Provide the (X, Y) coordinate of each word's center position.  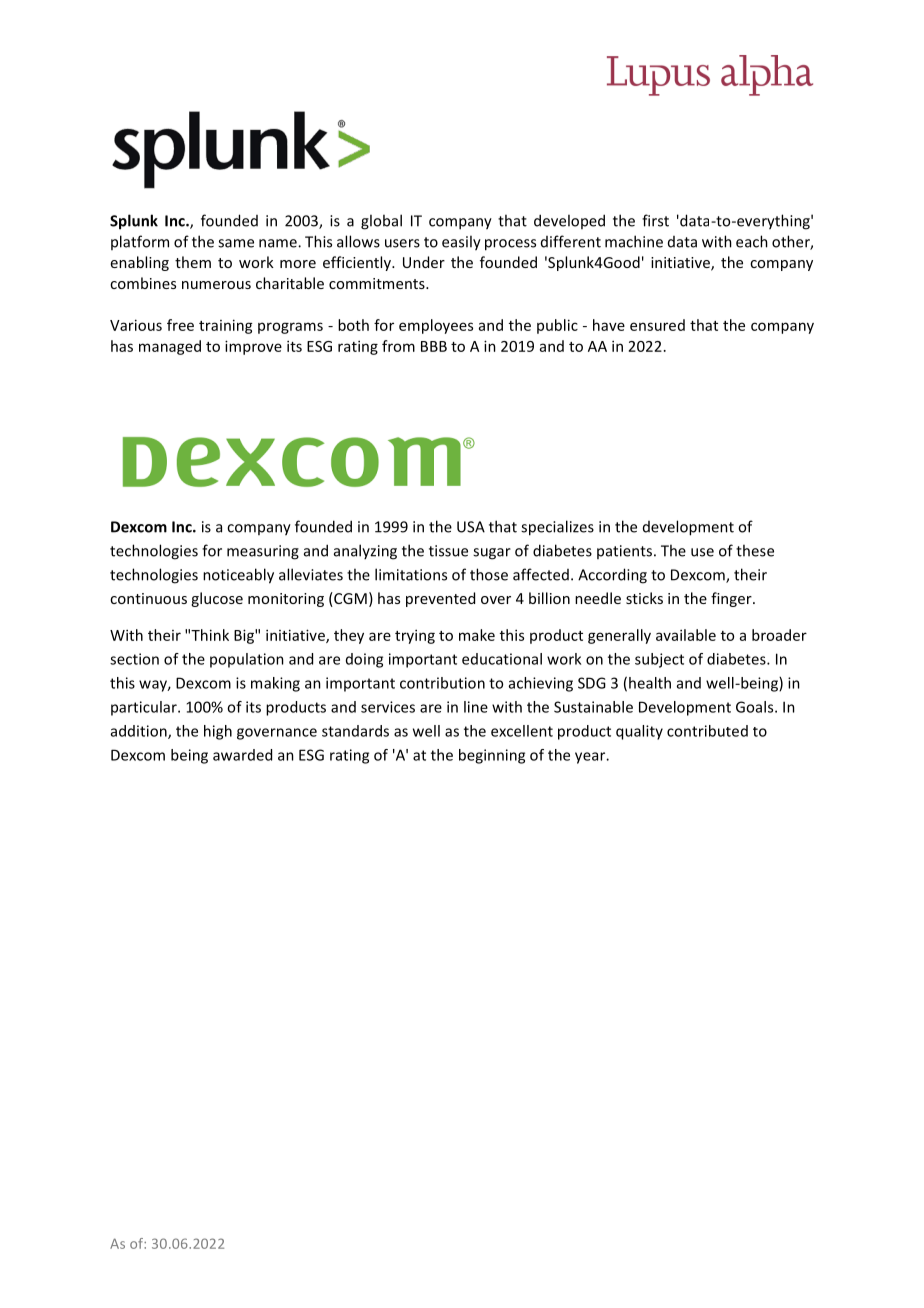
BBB (434, 346)
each (752, 241)
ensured (657, 325)
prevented (440, 599)
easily (461, 243)
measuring (263, 552)
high (218, 732)
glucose (217, 599)
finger (732, 599)
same (236, 243)
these (755, 550)
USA (471, 527)
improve (253, 347)
